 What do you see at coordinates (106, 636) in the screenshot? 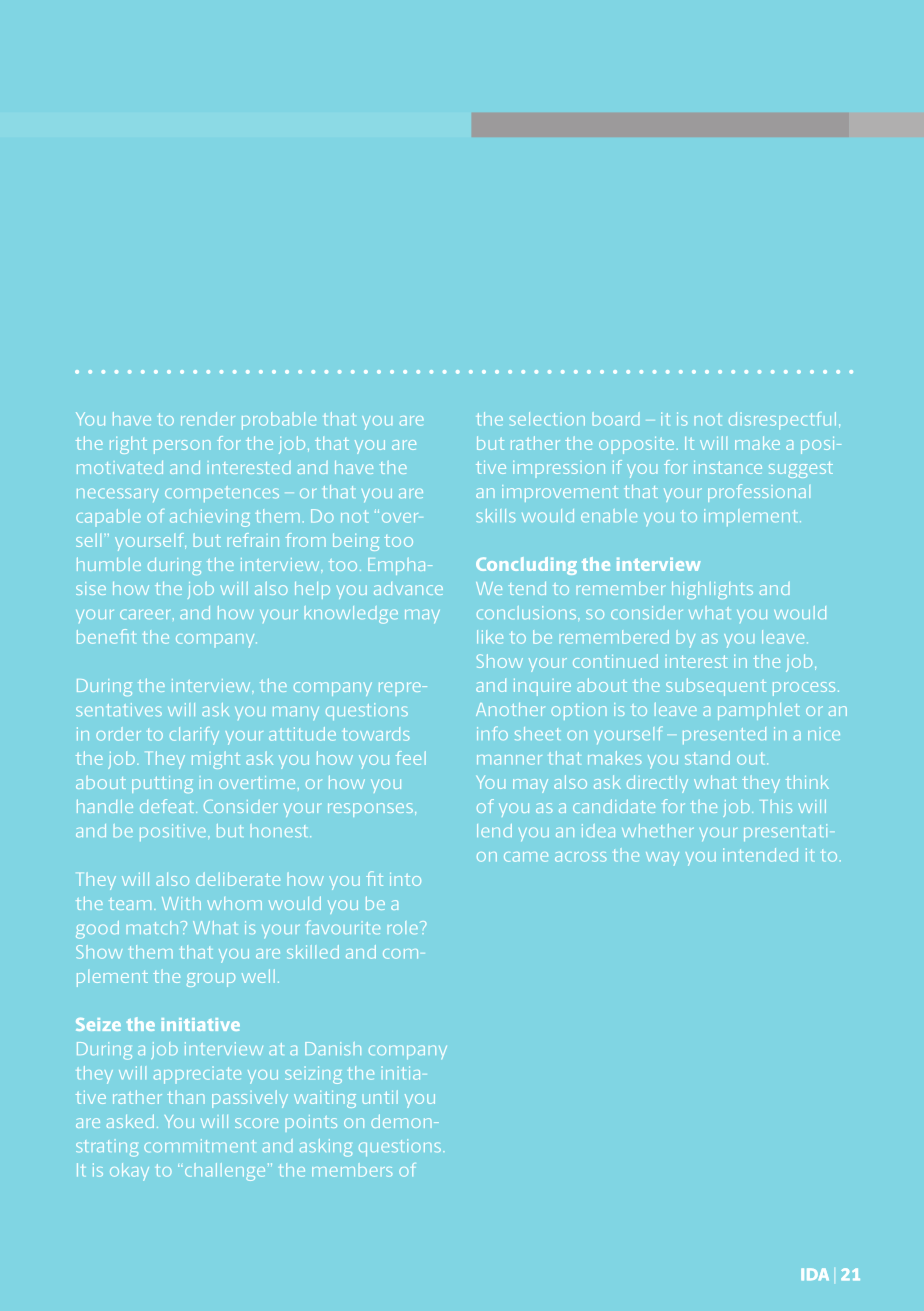
I see `benefit` at bounding box center [106, 636].
